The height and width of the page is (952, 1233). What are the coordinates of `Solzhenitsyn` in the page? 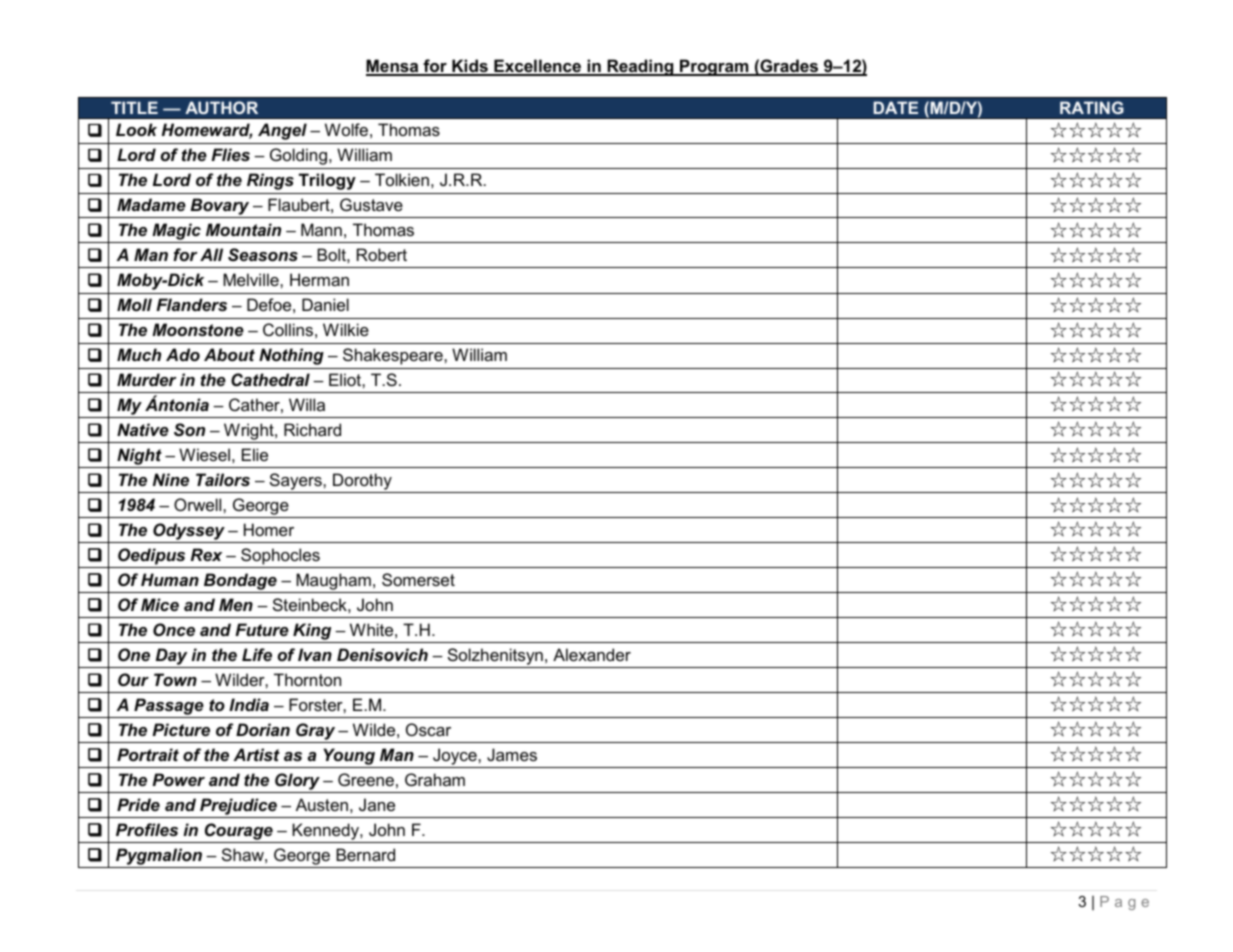 It's located at (495, 656).
